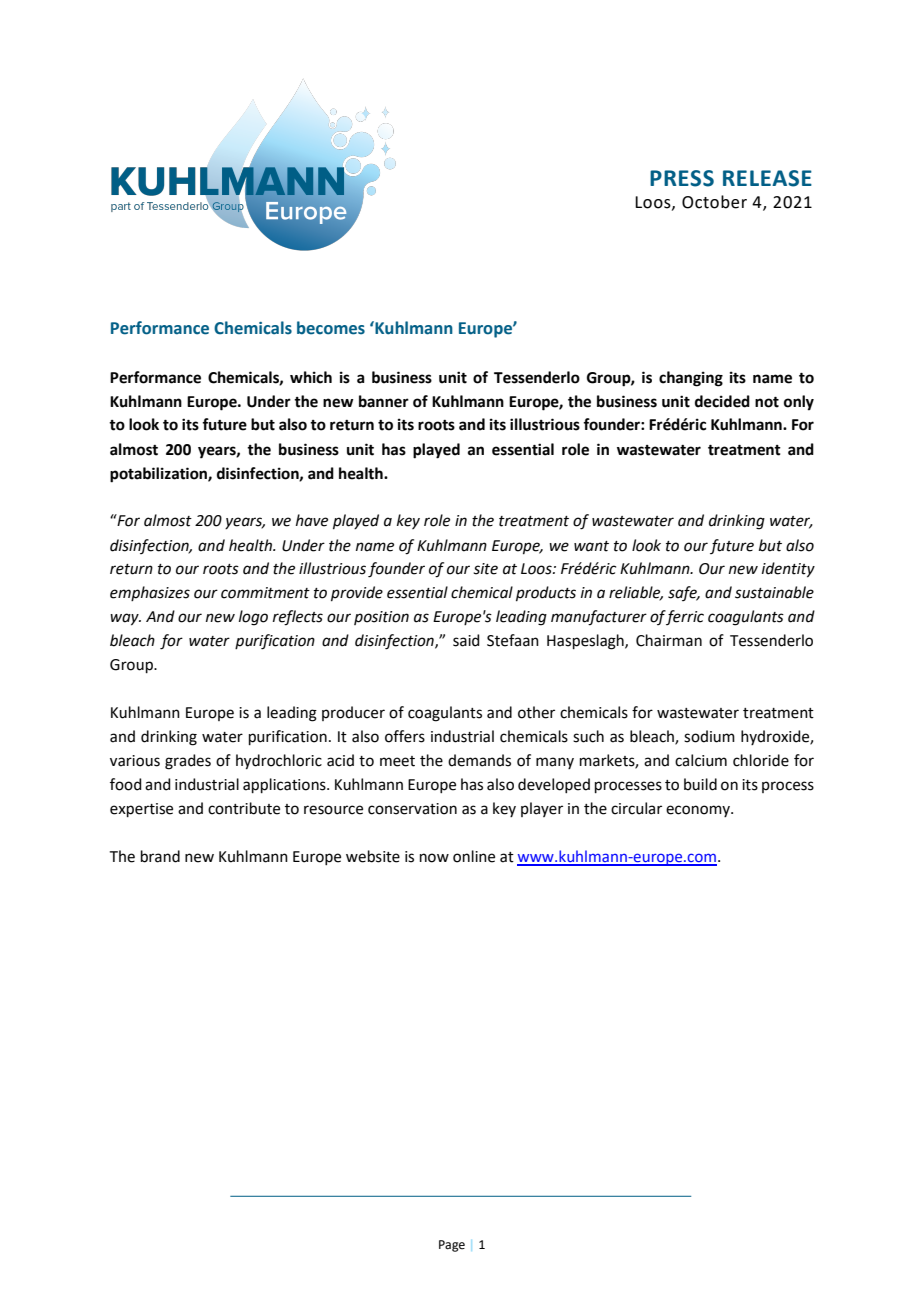 This document has width=924, height=1308. I want to click on demands, so click(479, 760).
